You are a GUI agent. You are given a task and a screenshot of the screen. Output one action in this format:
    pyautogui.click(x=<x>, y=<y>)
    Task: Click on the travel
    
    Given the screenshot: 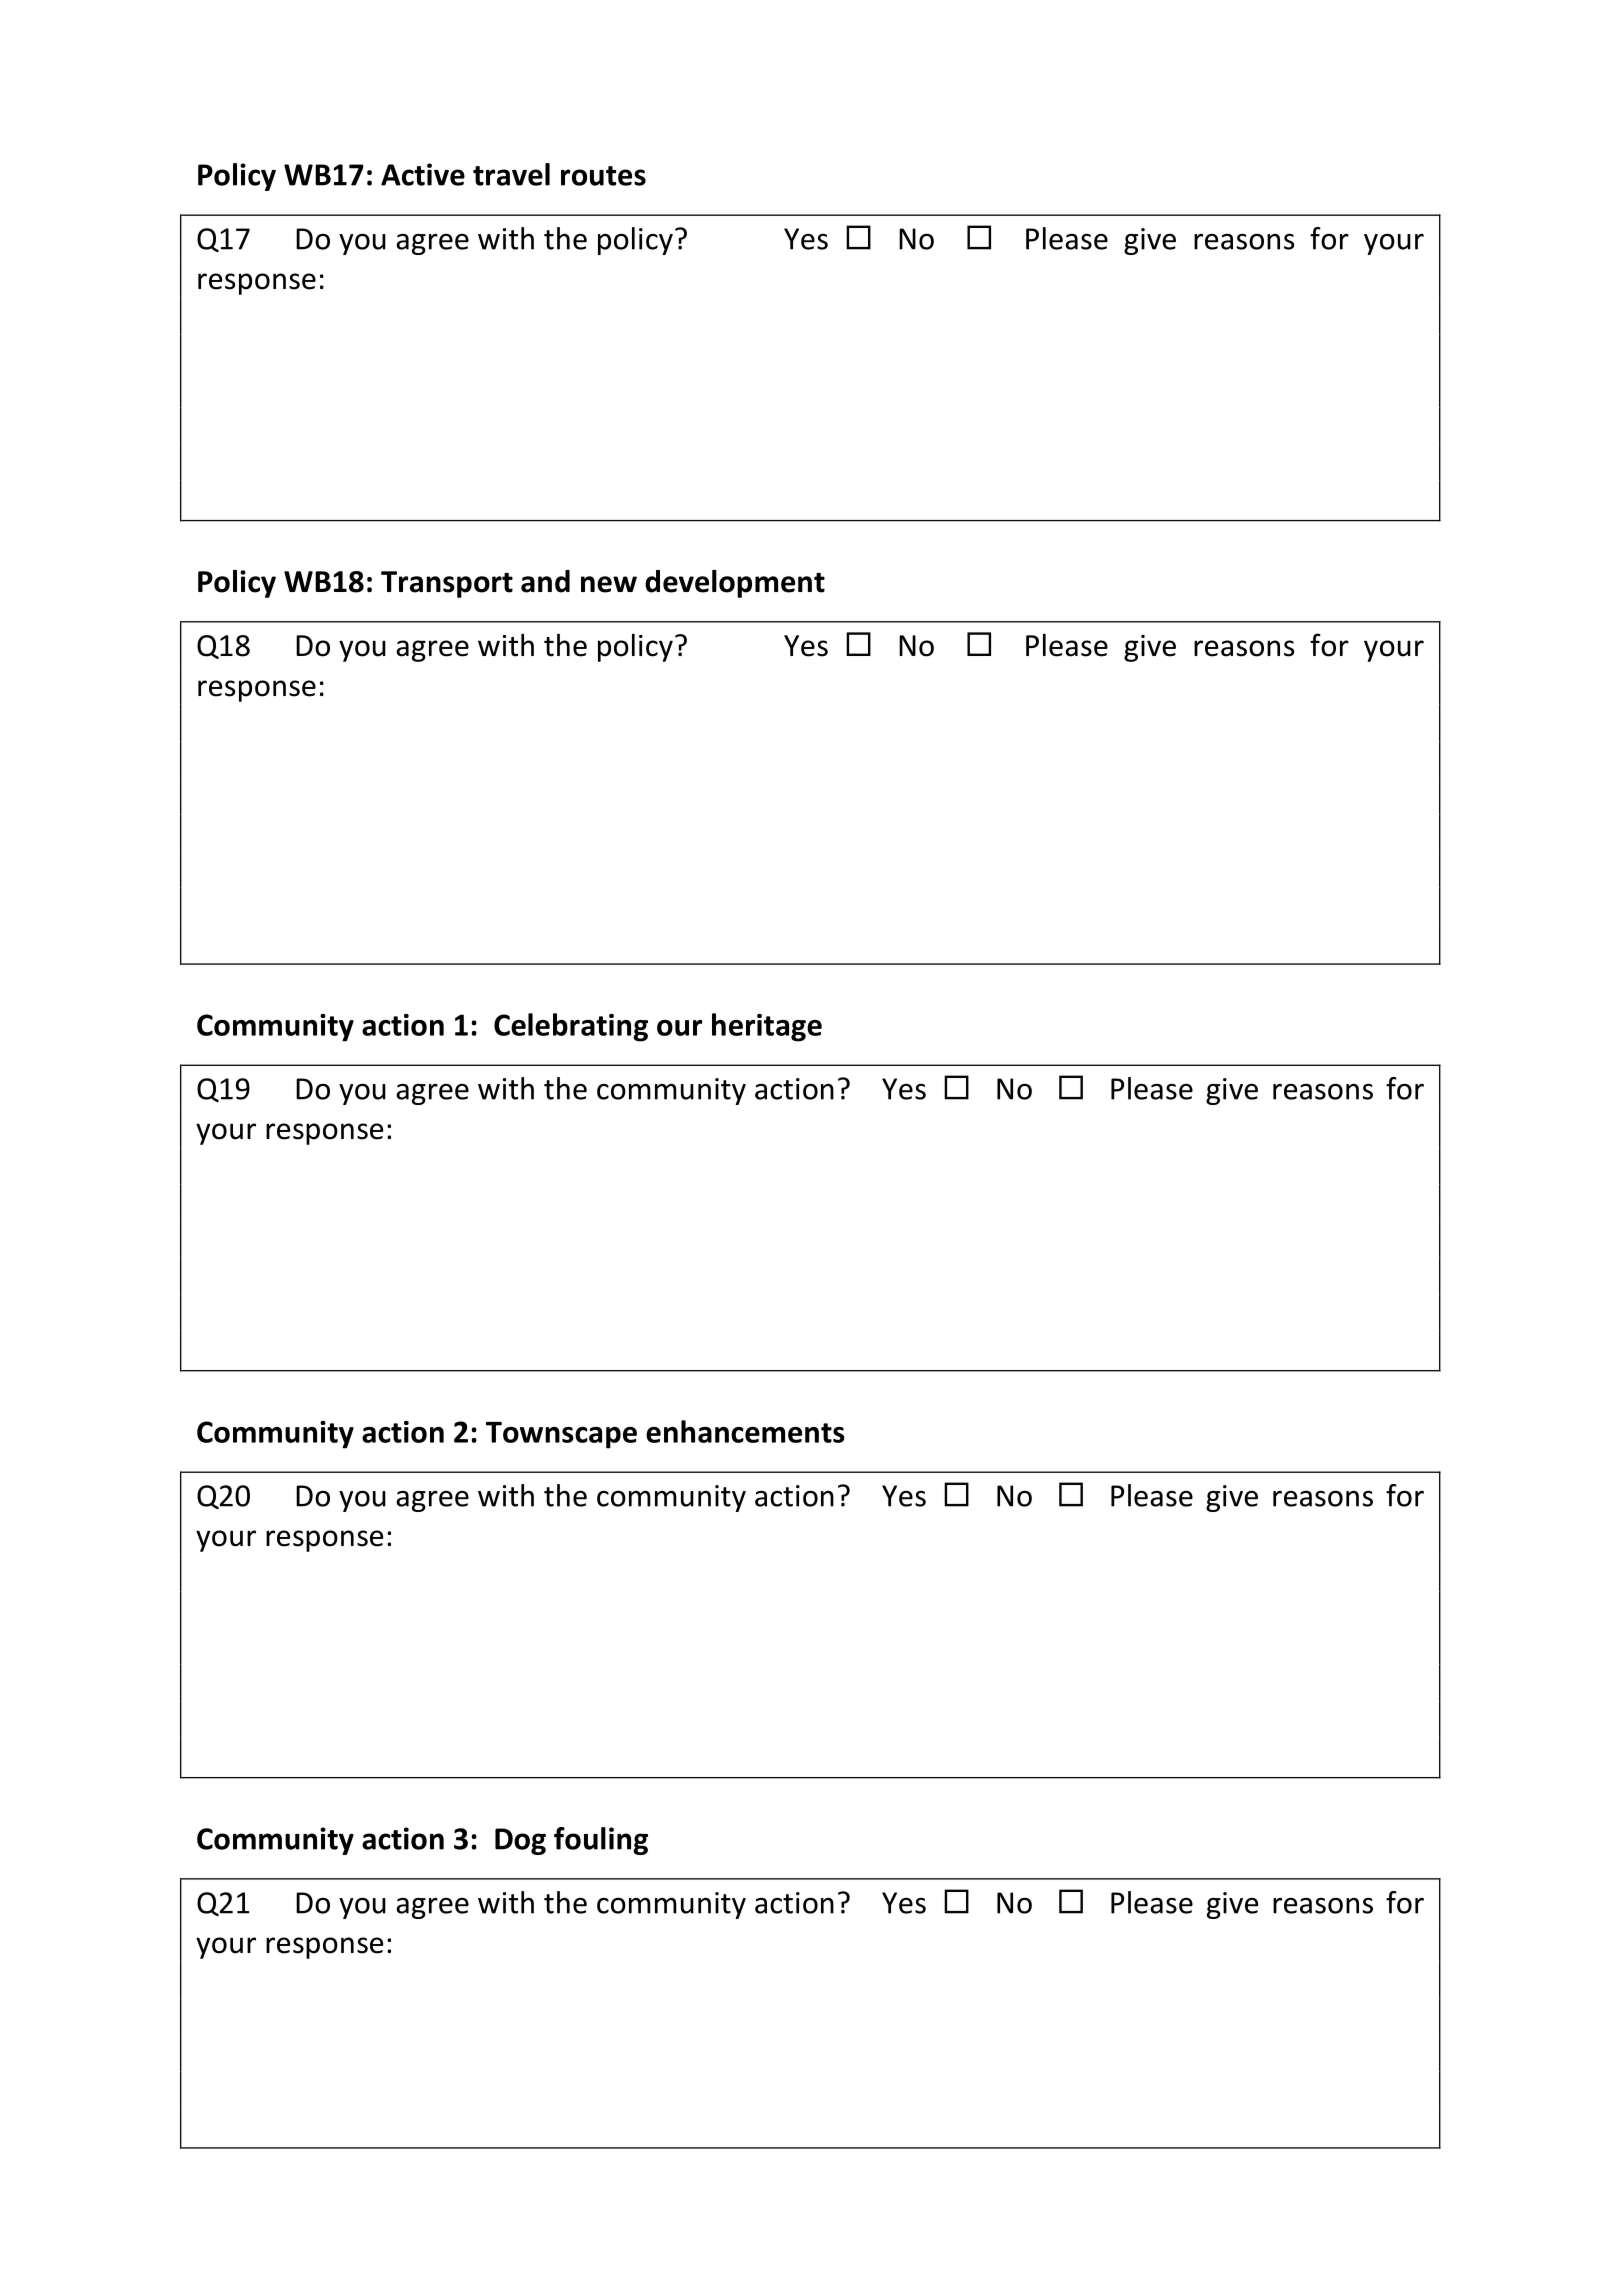 What is the action you would take?
    pyautogui.click(x=511, y=174)
